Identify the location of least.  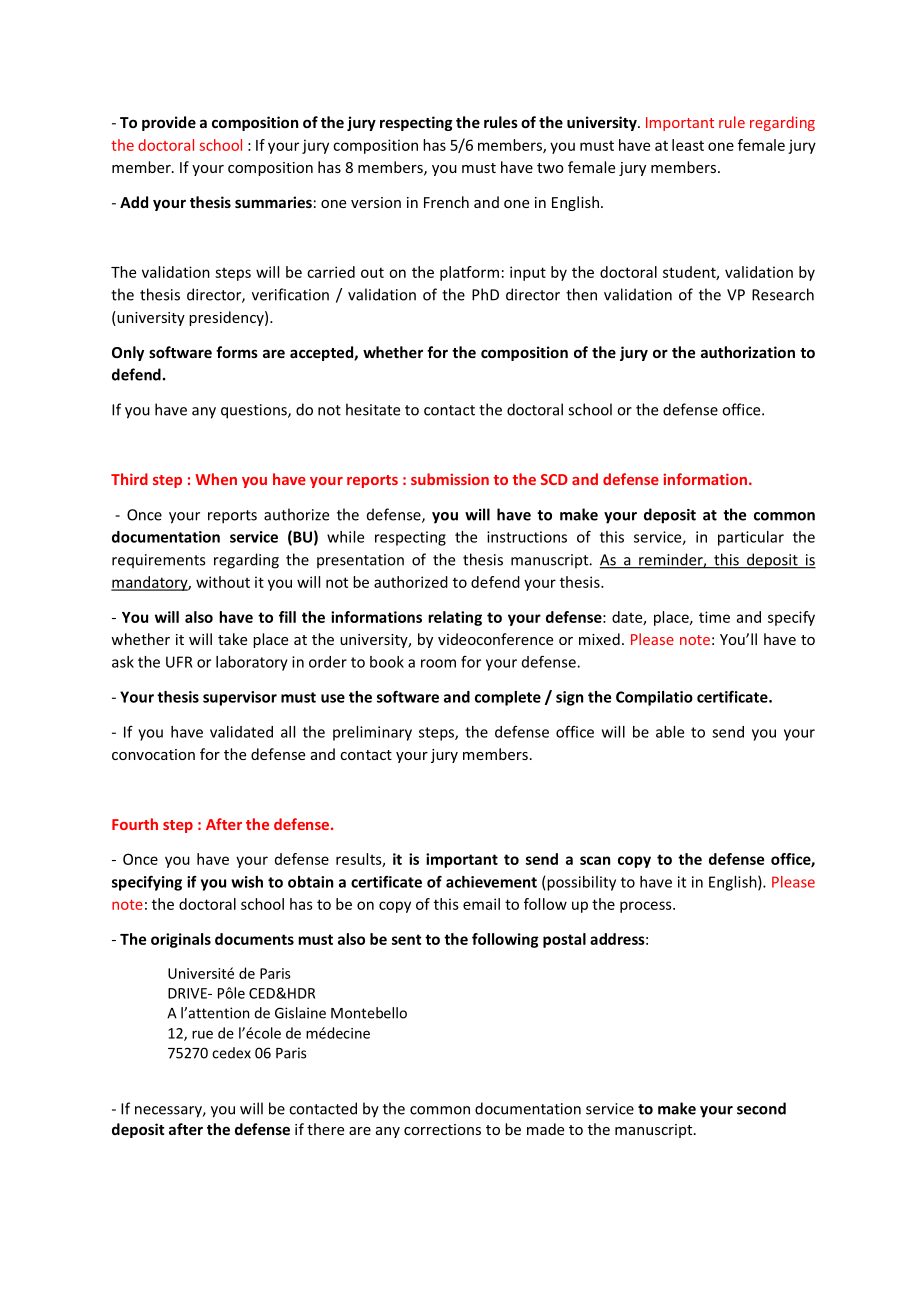
(688, 145).
